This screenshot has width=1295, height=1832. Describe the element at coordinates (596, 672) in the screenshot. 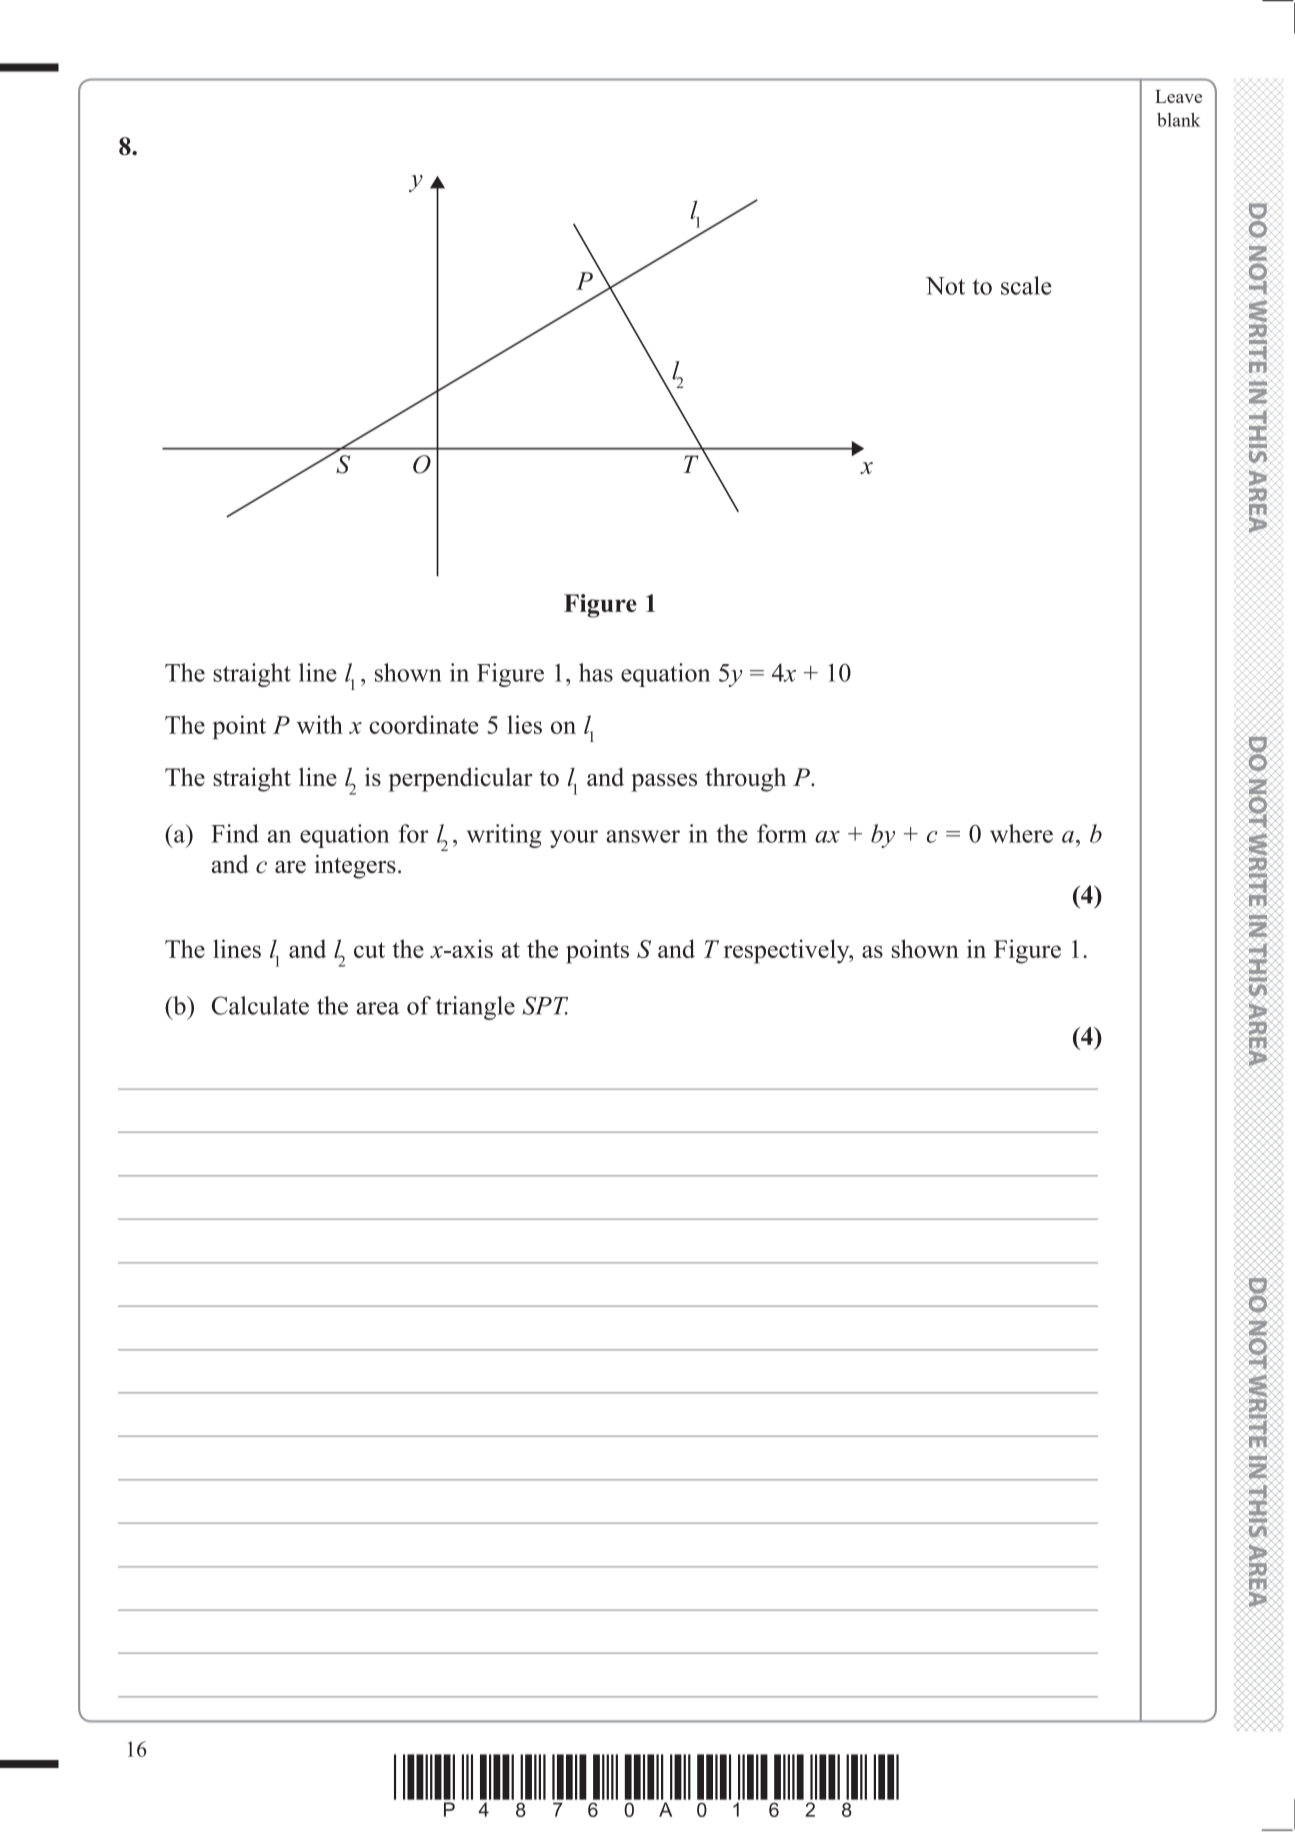

I see `has` at that location.
